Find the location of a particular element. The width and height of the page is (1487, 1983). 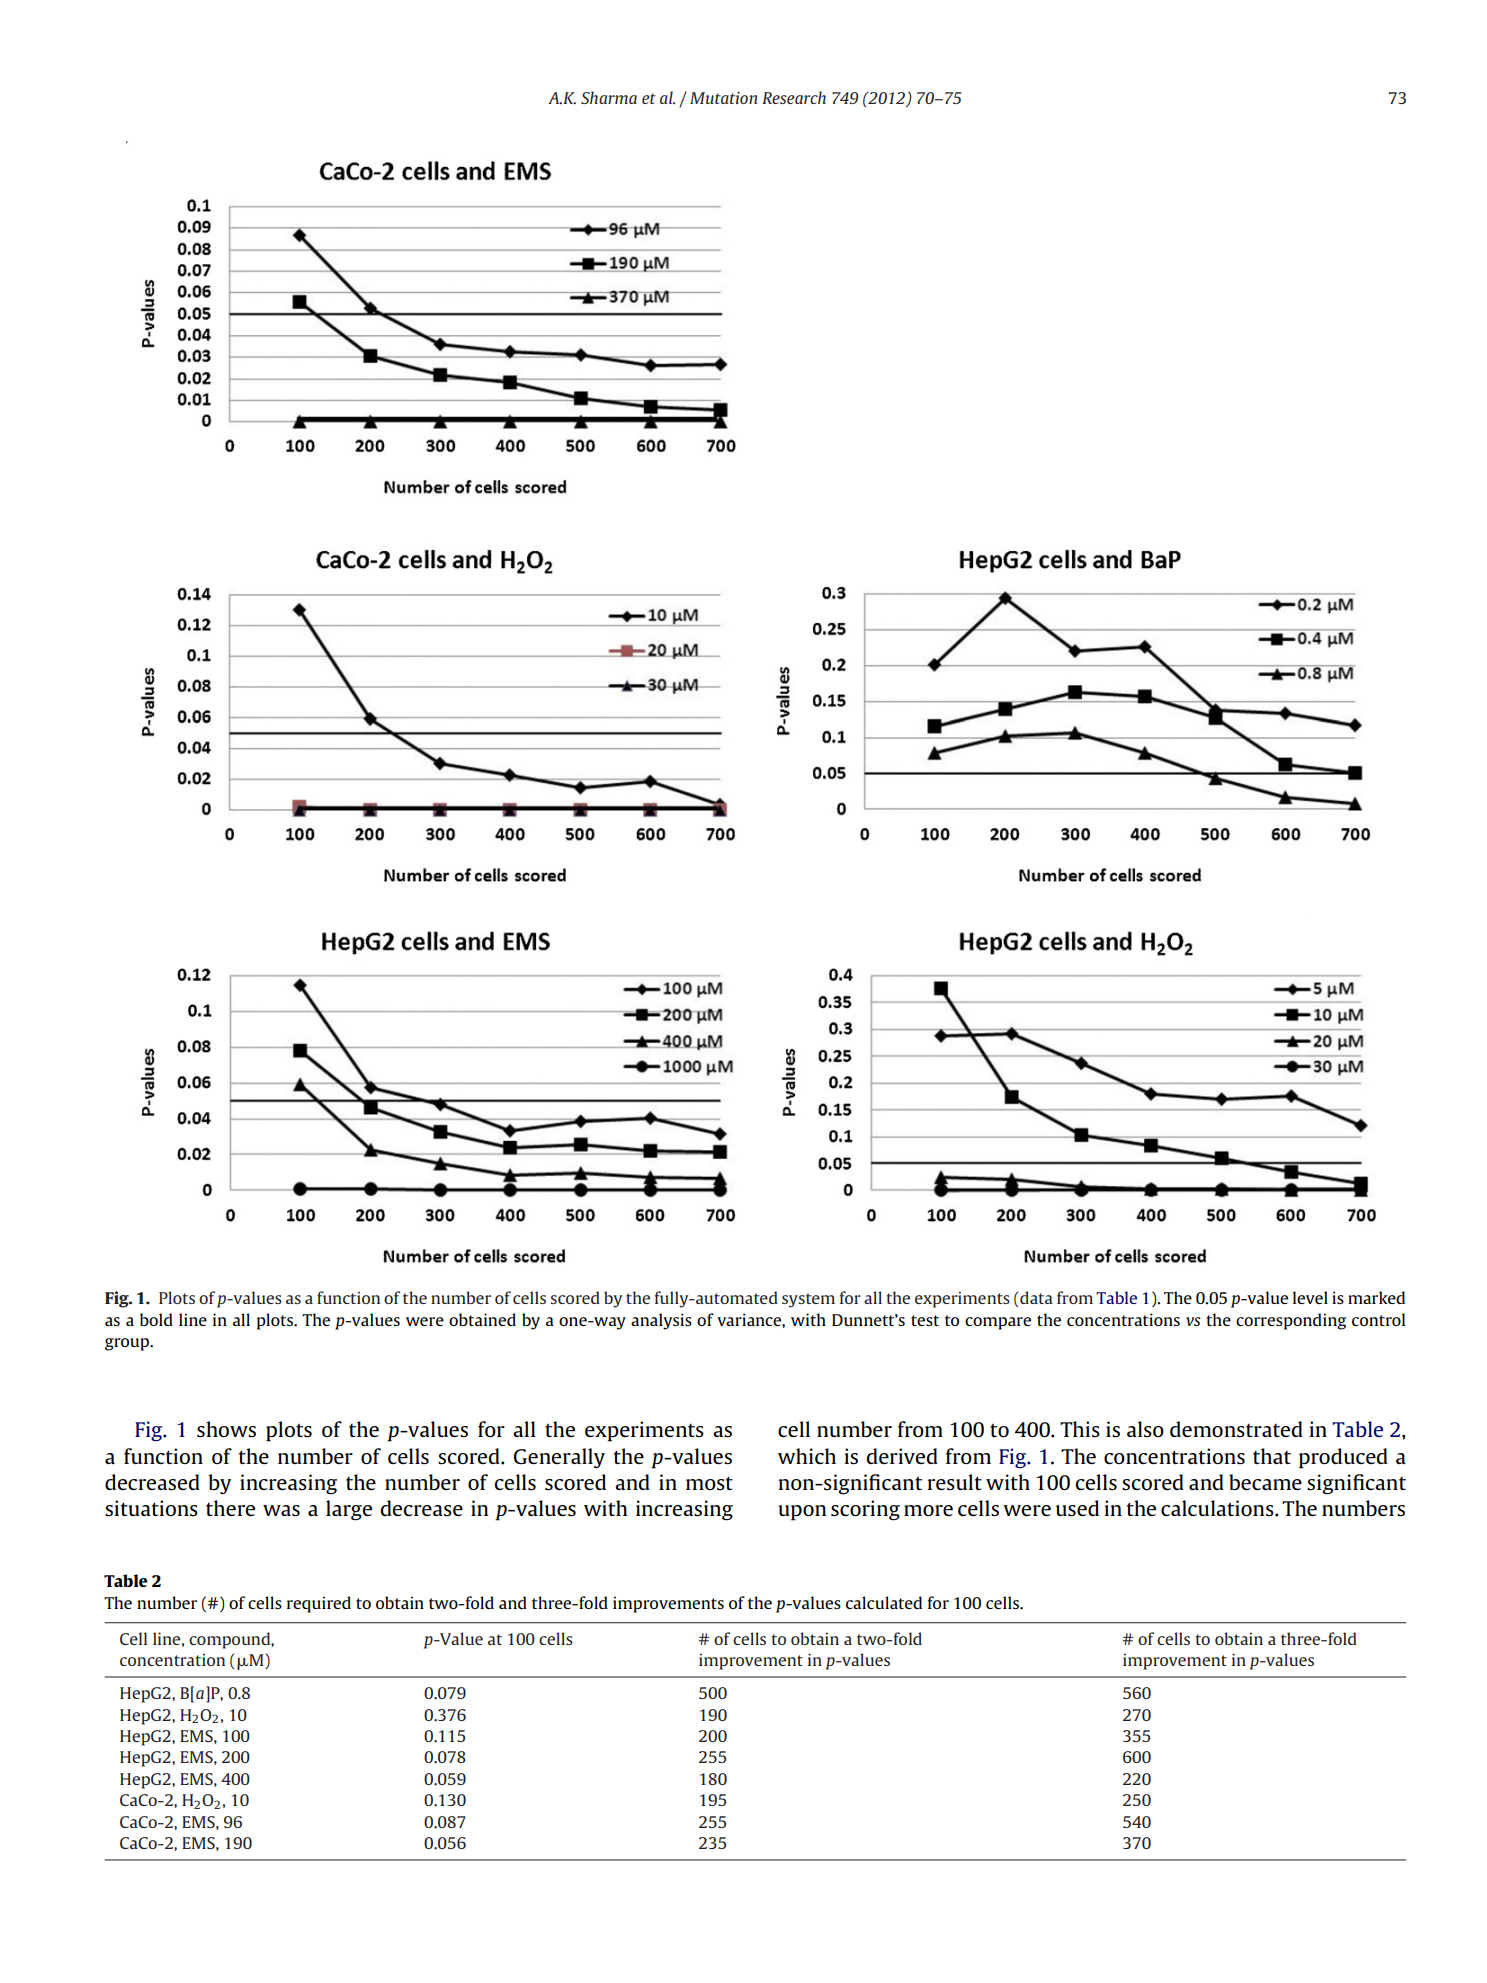

corresponding is located at coordinates (1291, 1321).
